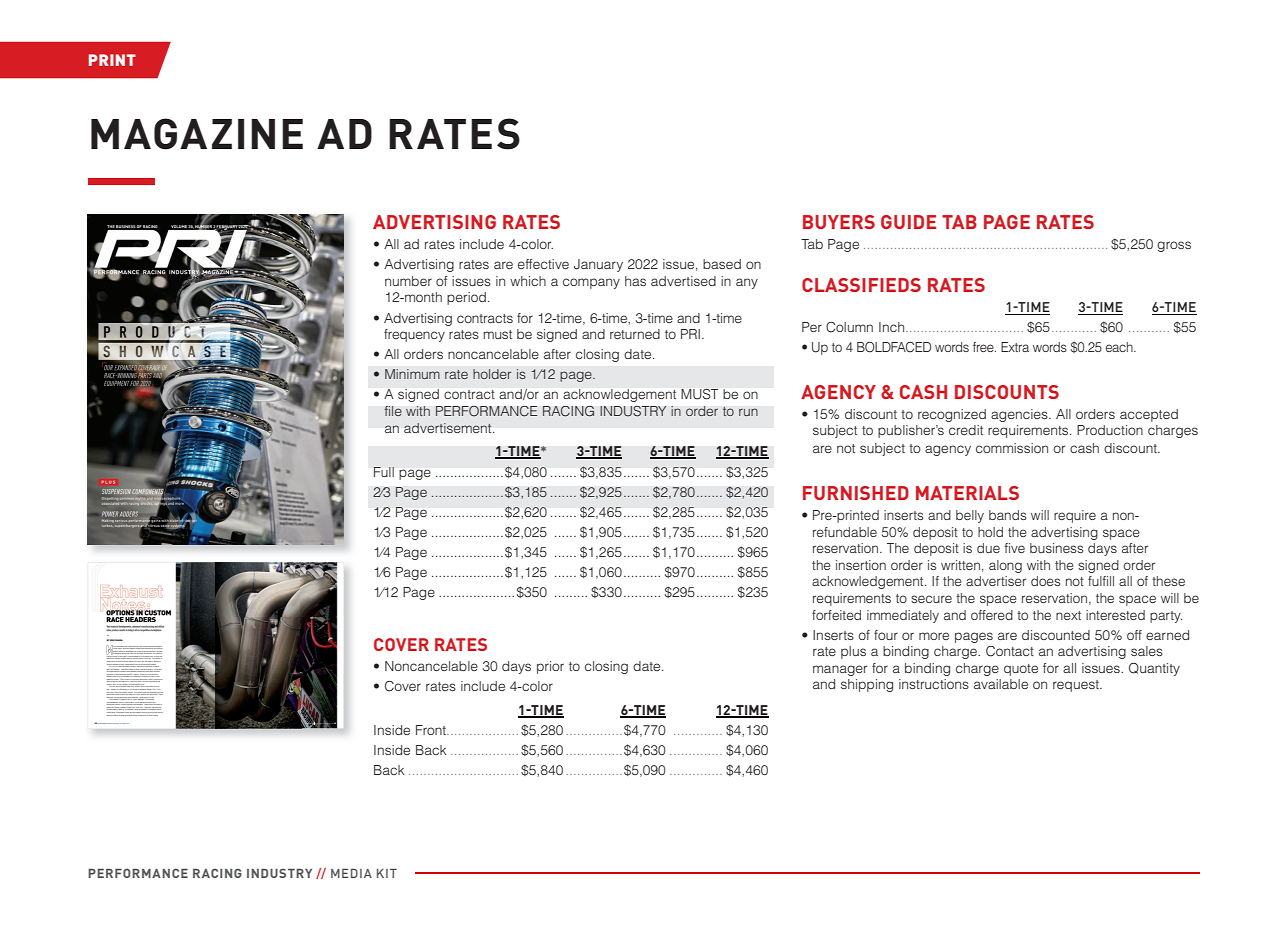 The width and height of the page is (1288, 936). Describe the element at coordinates (839, 222) in the page. I see `BUYERS` at that location.
